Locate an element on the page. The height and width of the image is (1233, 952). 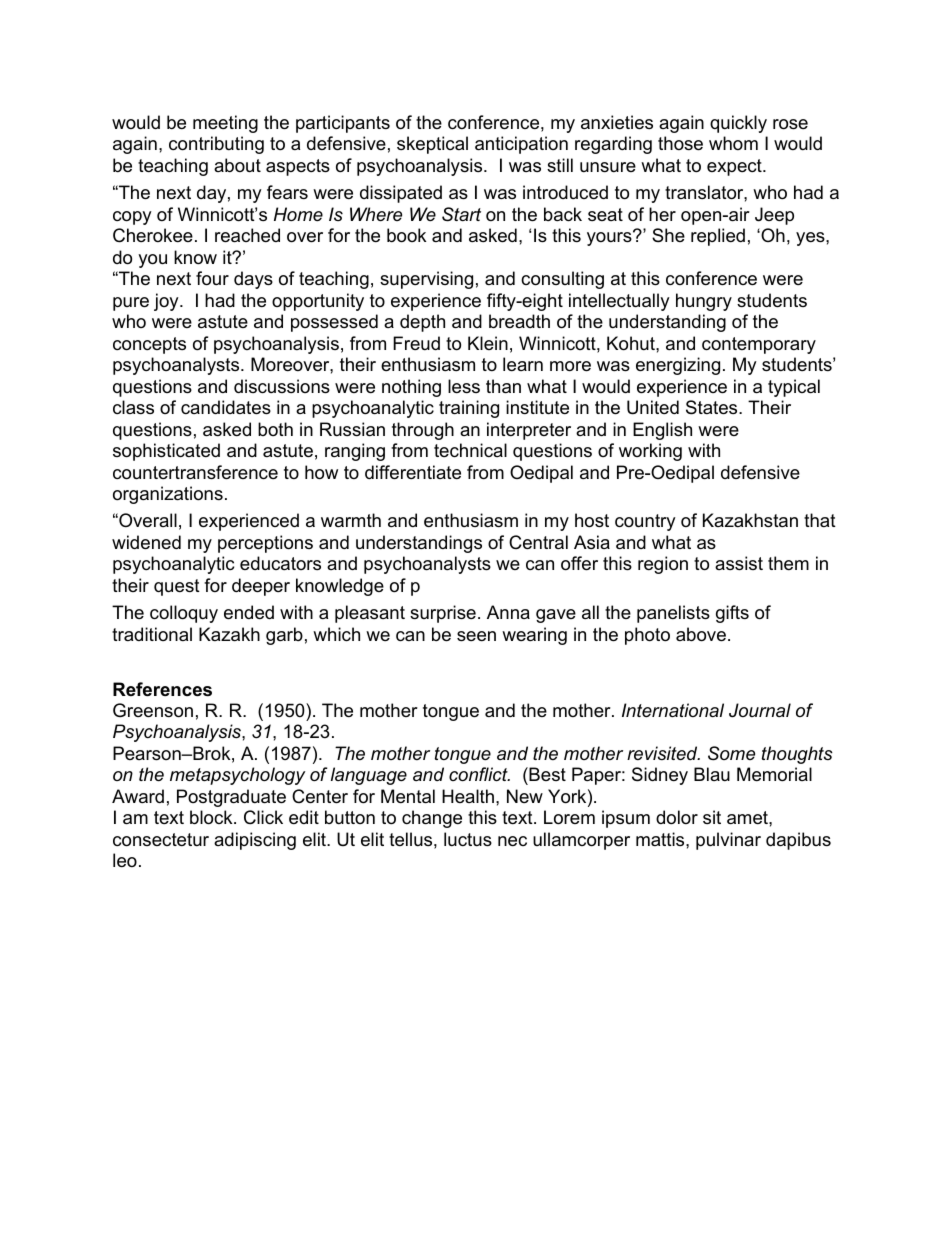
contributing is located at coordinates (216, 145).
